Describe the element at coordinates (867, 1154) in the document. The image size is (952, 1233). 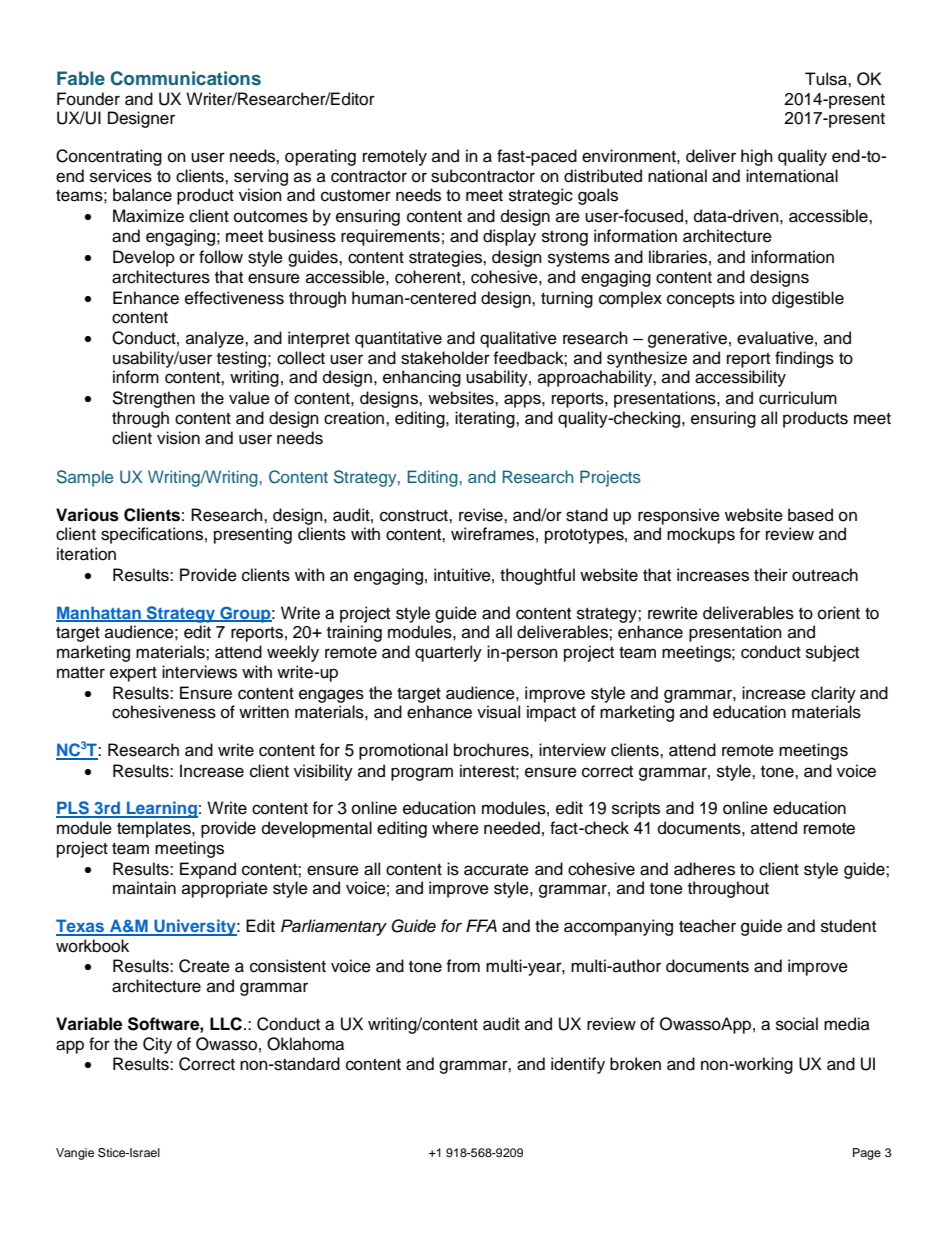
I see `Page` at that location.
